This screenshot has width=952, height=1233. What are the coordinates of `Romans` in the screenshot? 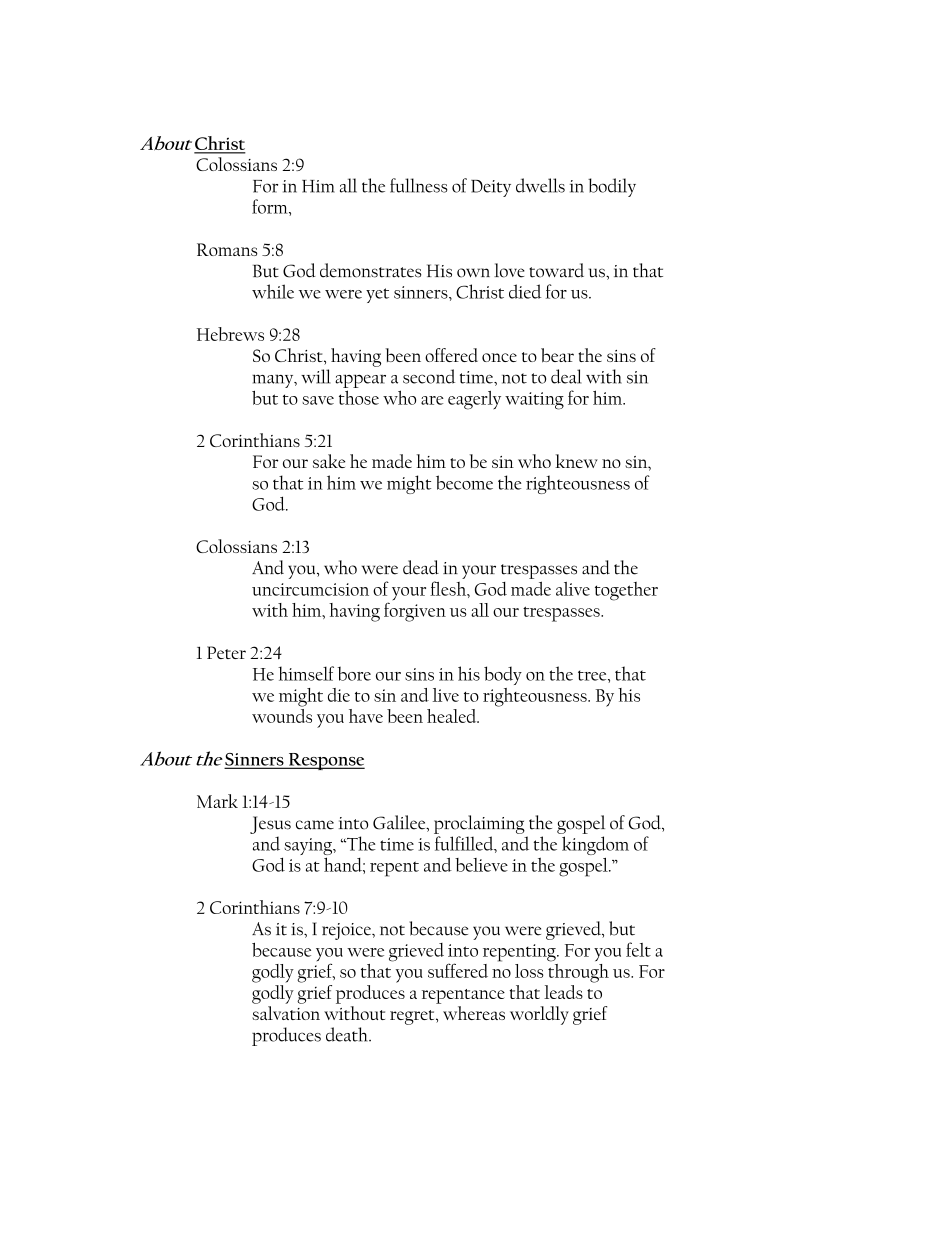 It's located at (227, 249).
